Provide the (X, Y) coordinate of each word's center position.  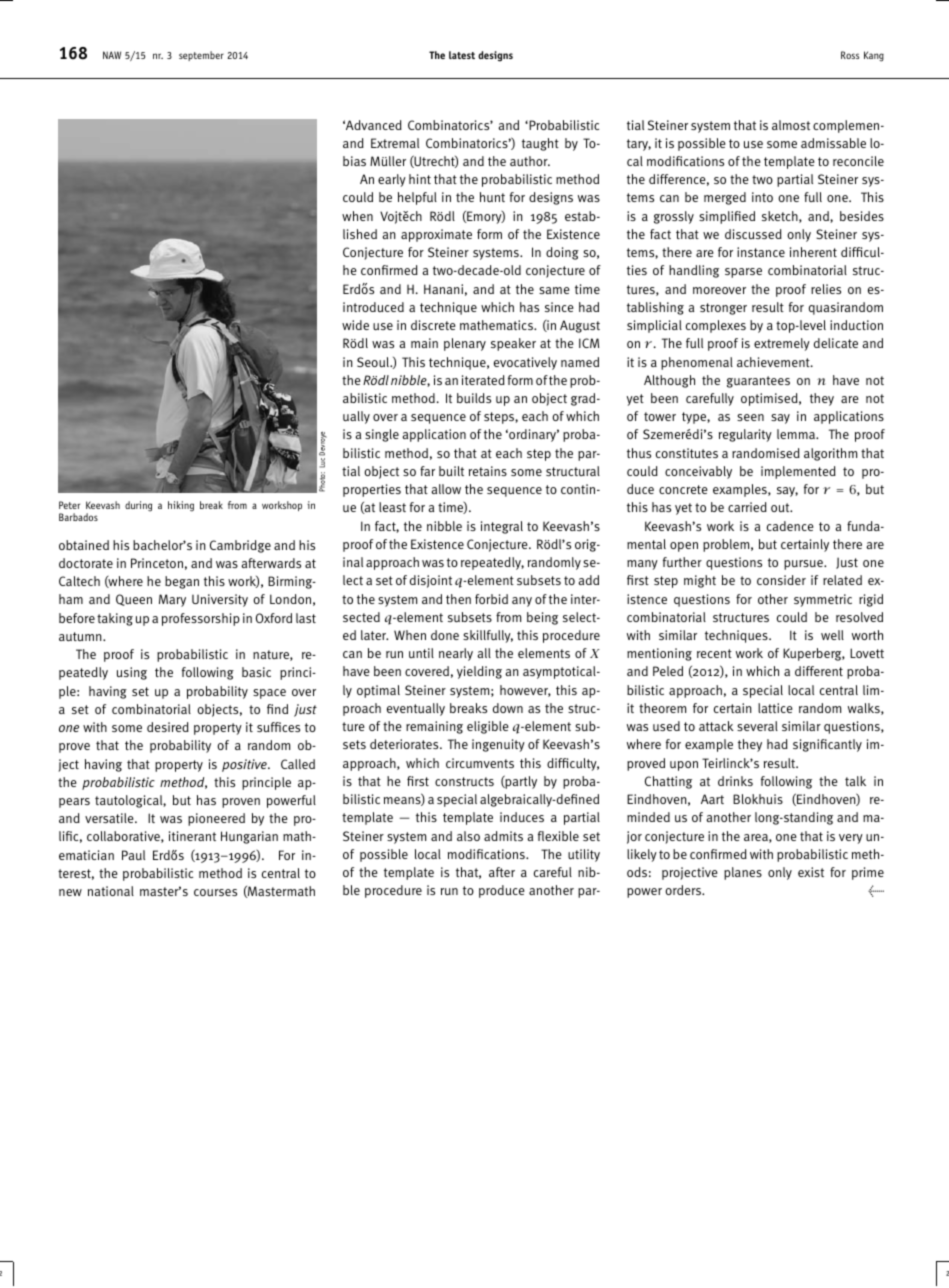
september (201, 56)
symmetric (823, 600)
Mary (172, 600)
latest (462, 55)
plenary (465, 344)
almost (791, 125)
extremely (782, 344)
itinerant (192, 836)
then (458, 599)
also (468, 836)
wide (355, 325)
